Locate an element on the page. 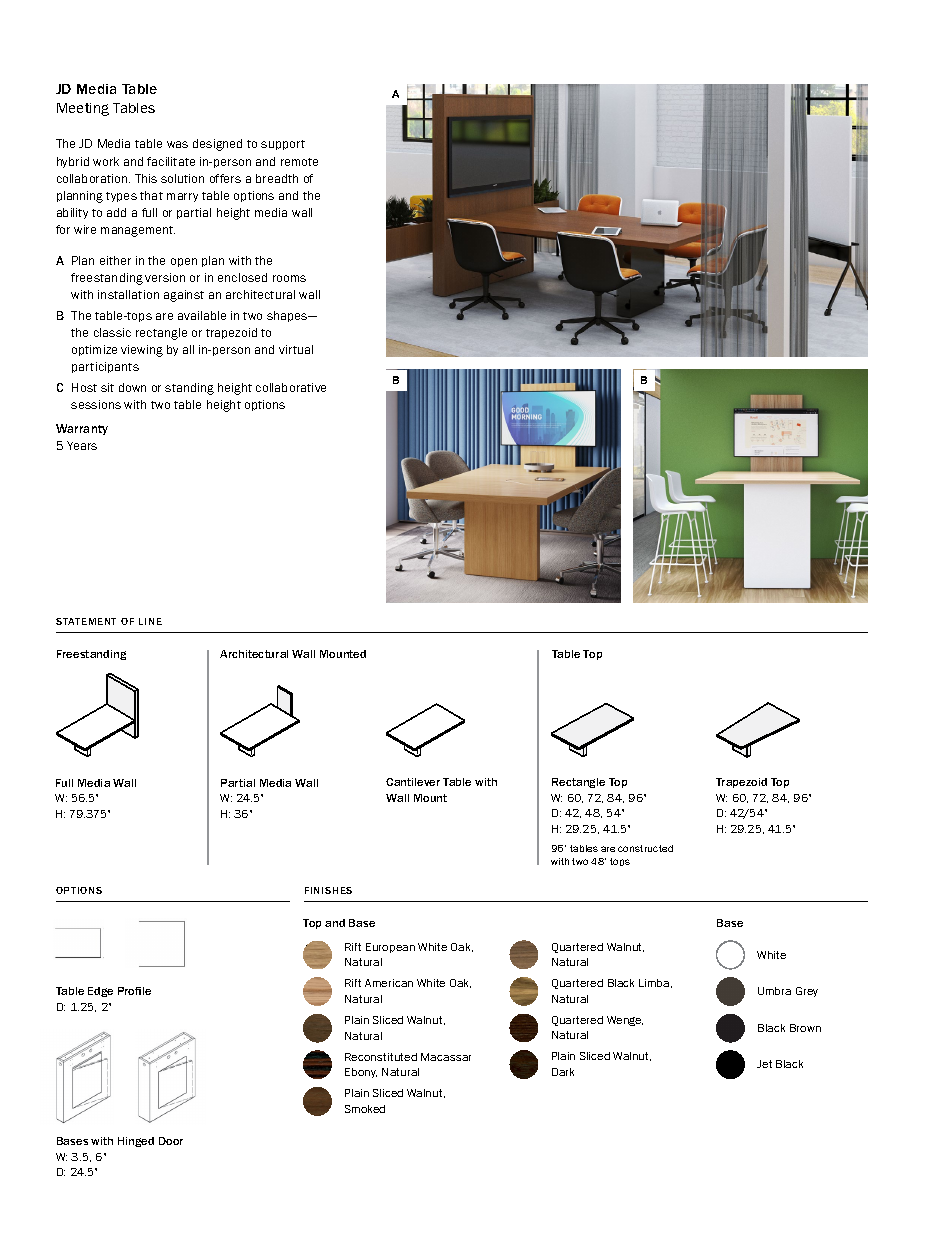 This page has width=952, height=1233. support is located at coordinates (283, 145).
